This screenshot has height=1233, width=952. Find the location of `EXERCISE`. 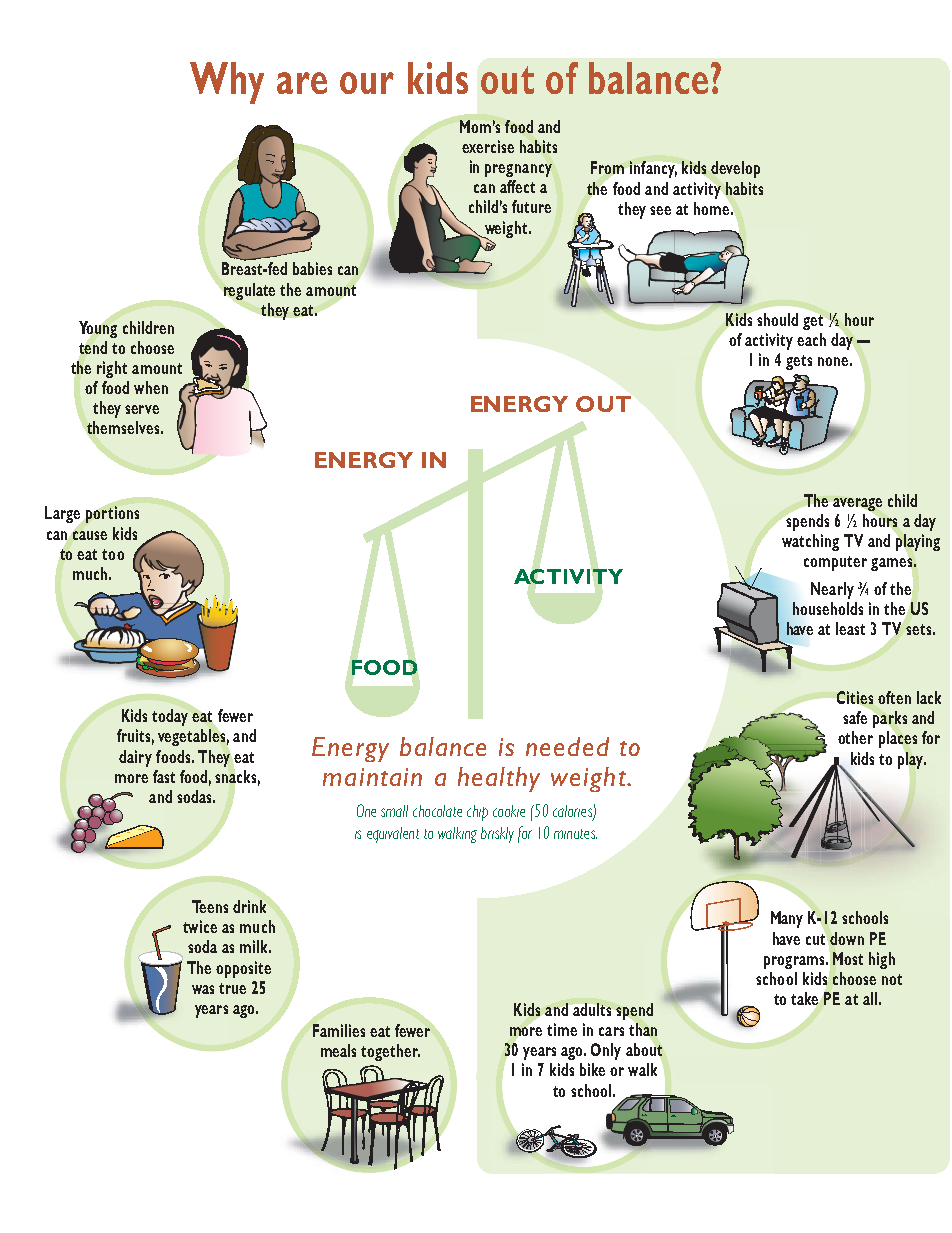

EXERCISE is located at coordinates (488, 146).
